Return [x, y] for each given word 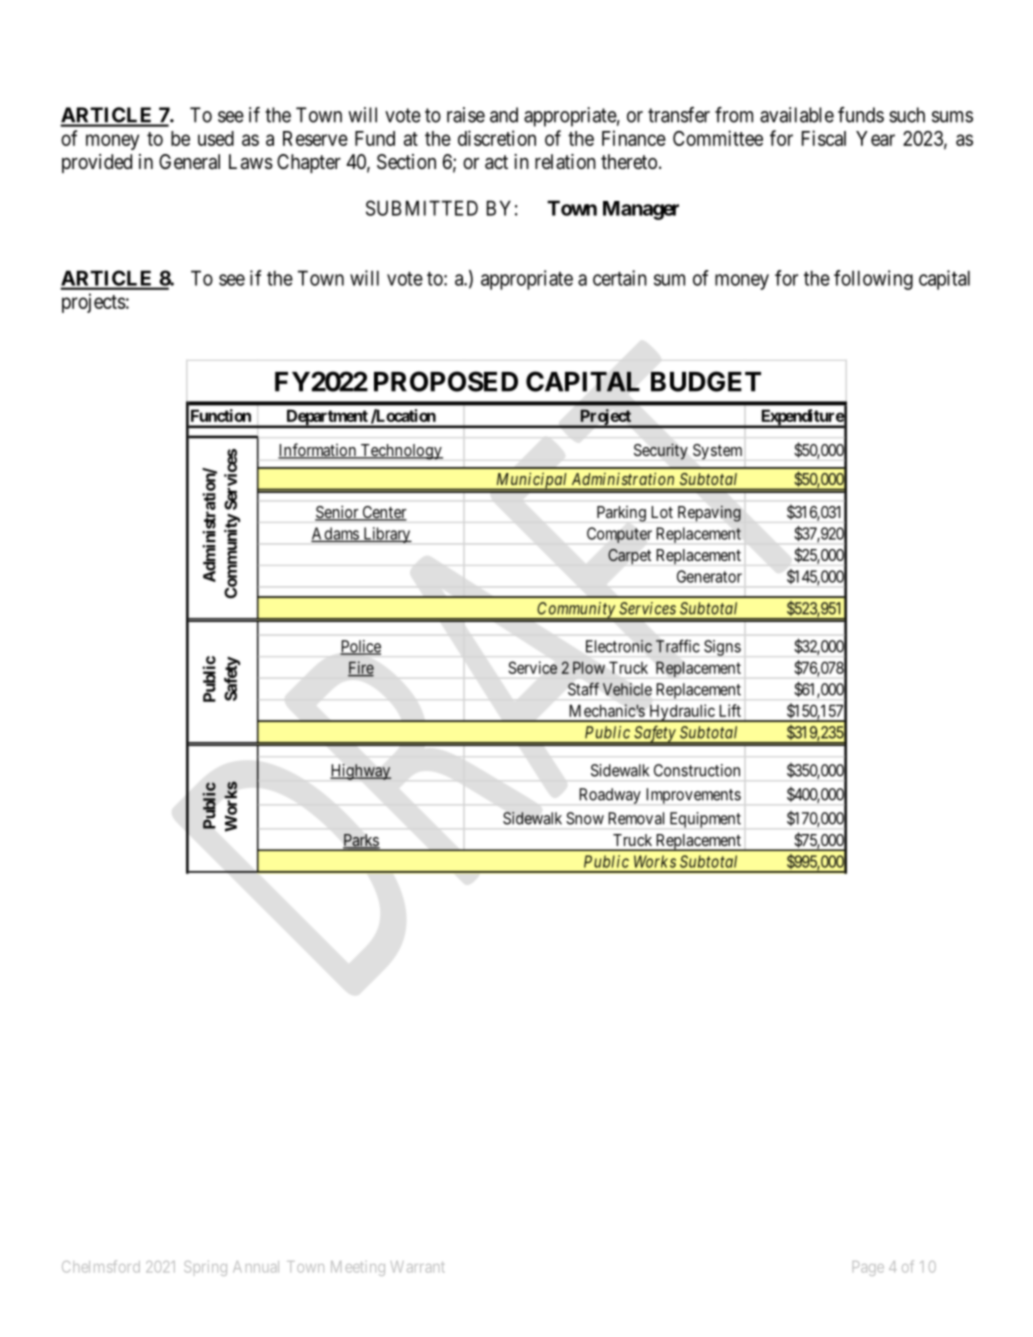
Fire [361, 668]
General [189, 162]
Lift [730, 710]
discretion [497, 138]
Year [875, 138]
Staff [583, 689]
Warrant [418, 1267]
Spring [205, 1268]
